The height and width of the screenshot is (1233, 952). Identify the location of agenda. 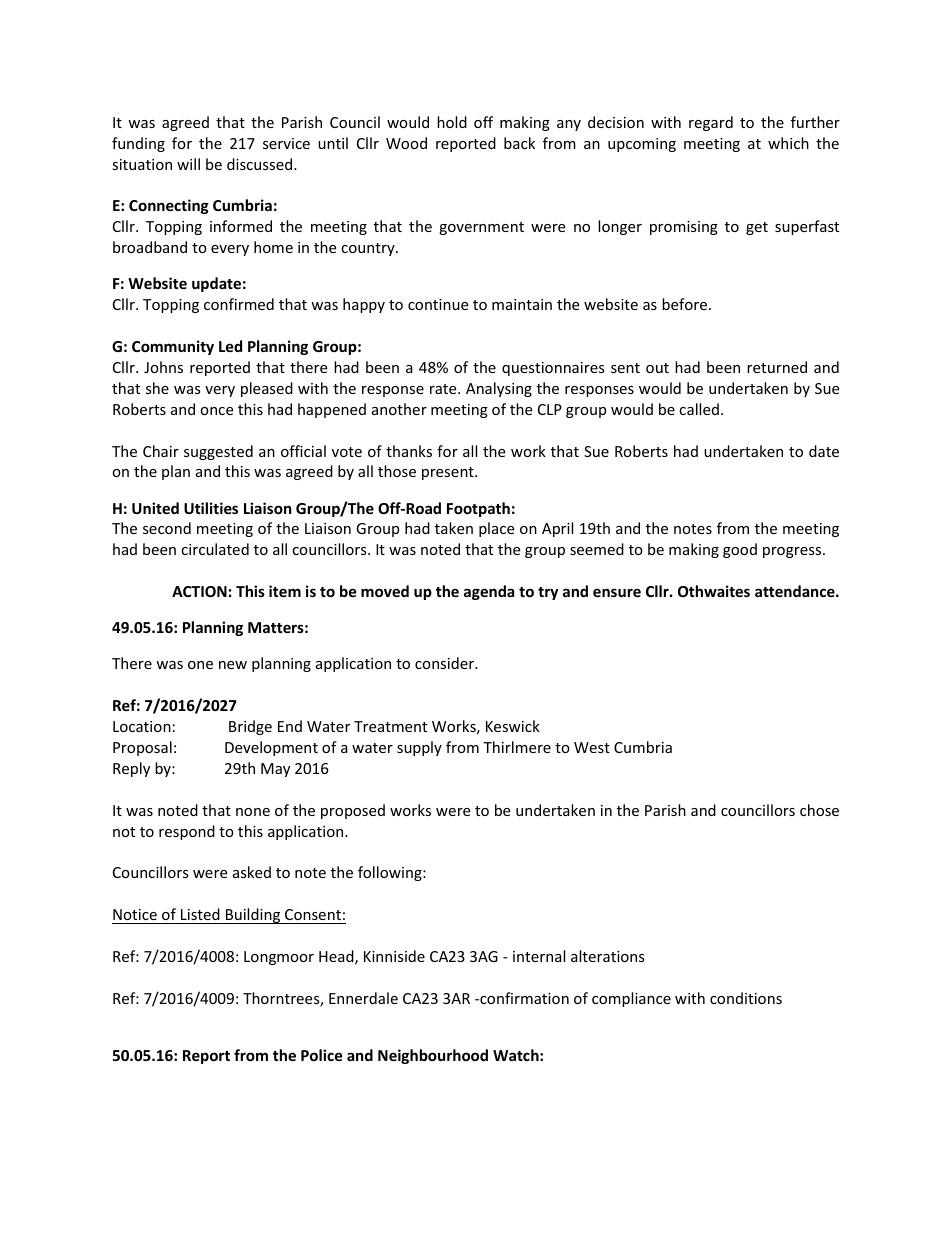
(489, 592).
